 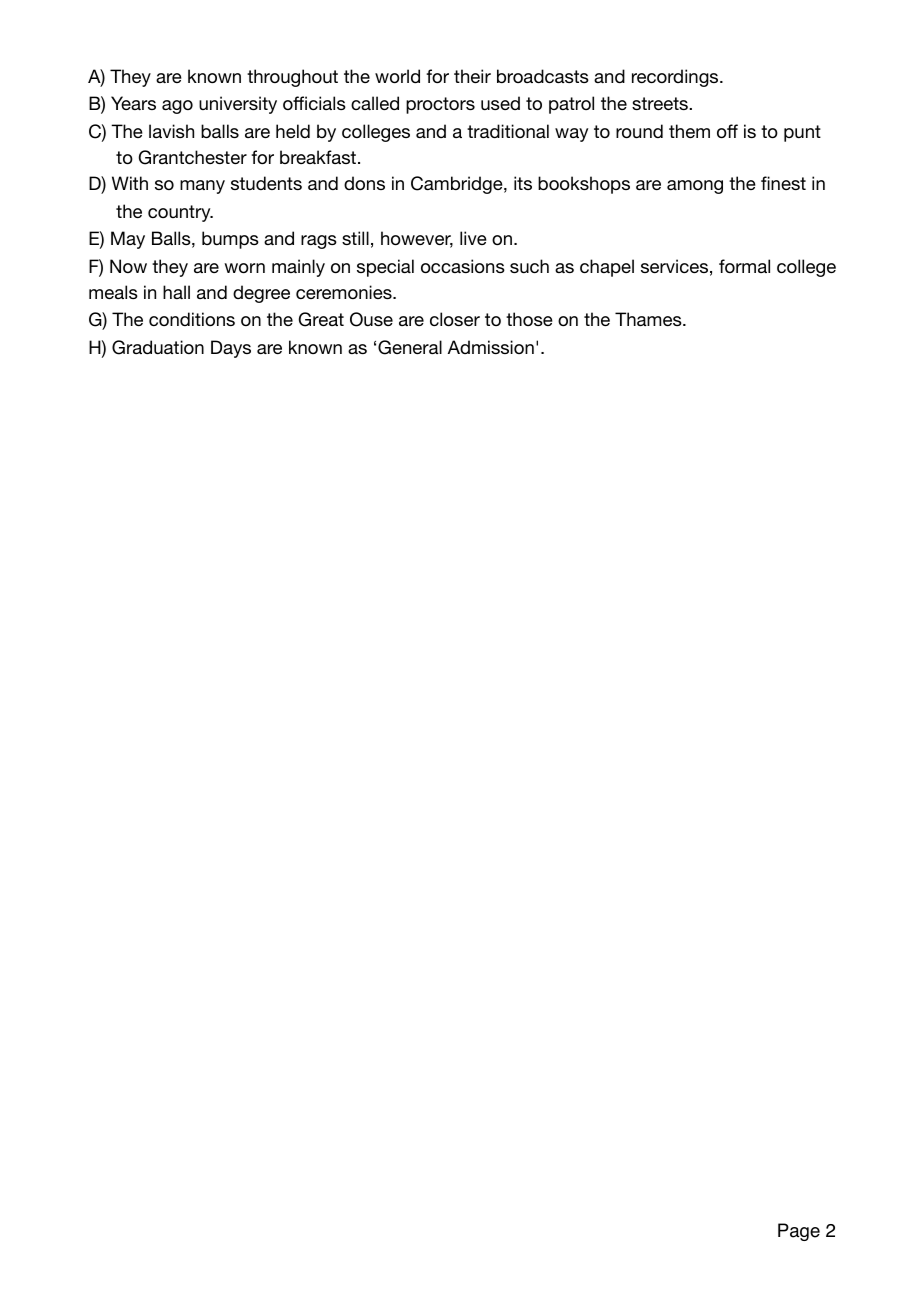 What do you see at coordinates (799, 1232) in the page?
I see `Page` at bounding box center [799, 1232].
